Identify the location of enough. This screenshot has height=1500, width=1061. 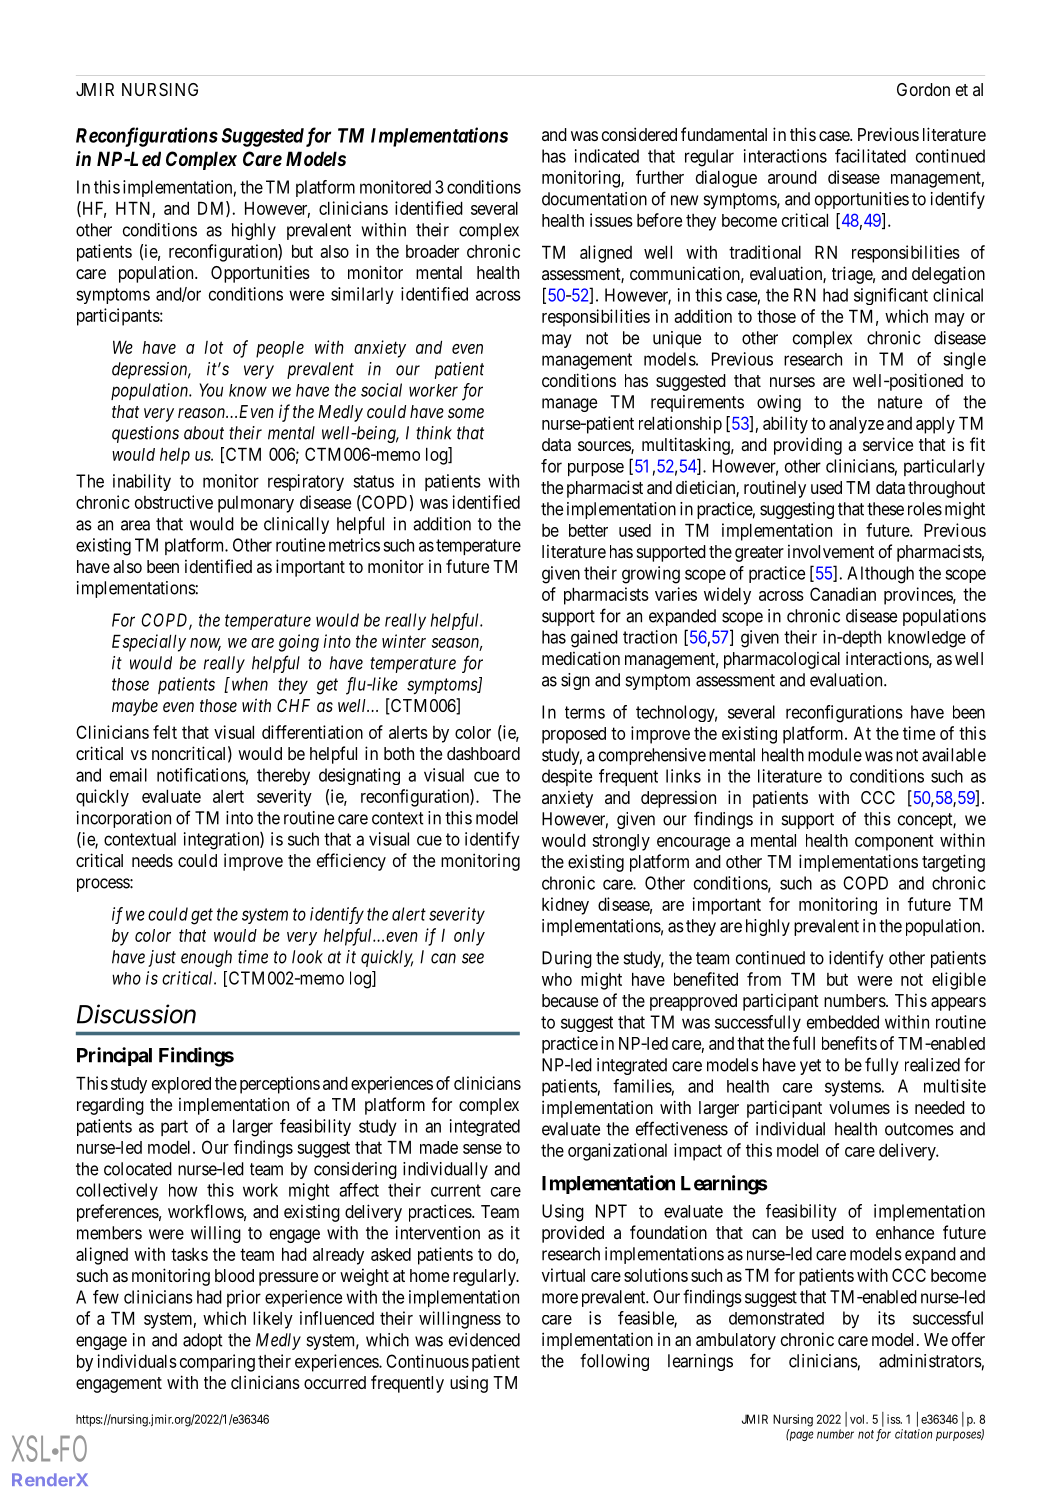
(206, 958).
